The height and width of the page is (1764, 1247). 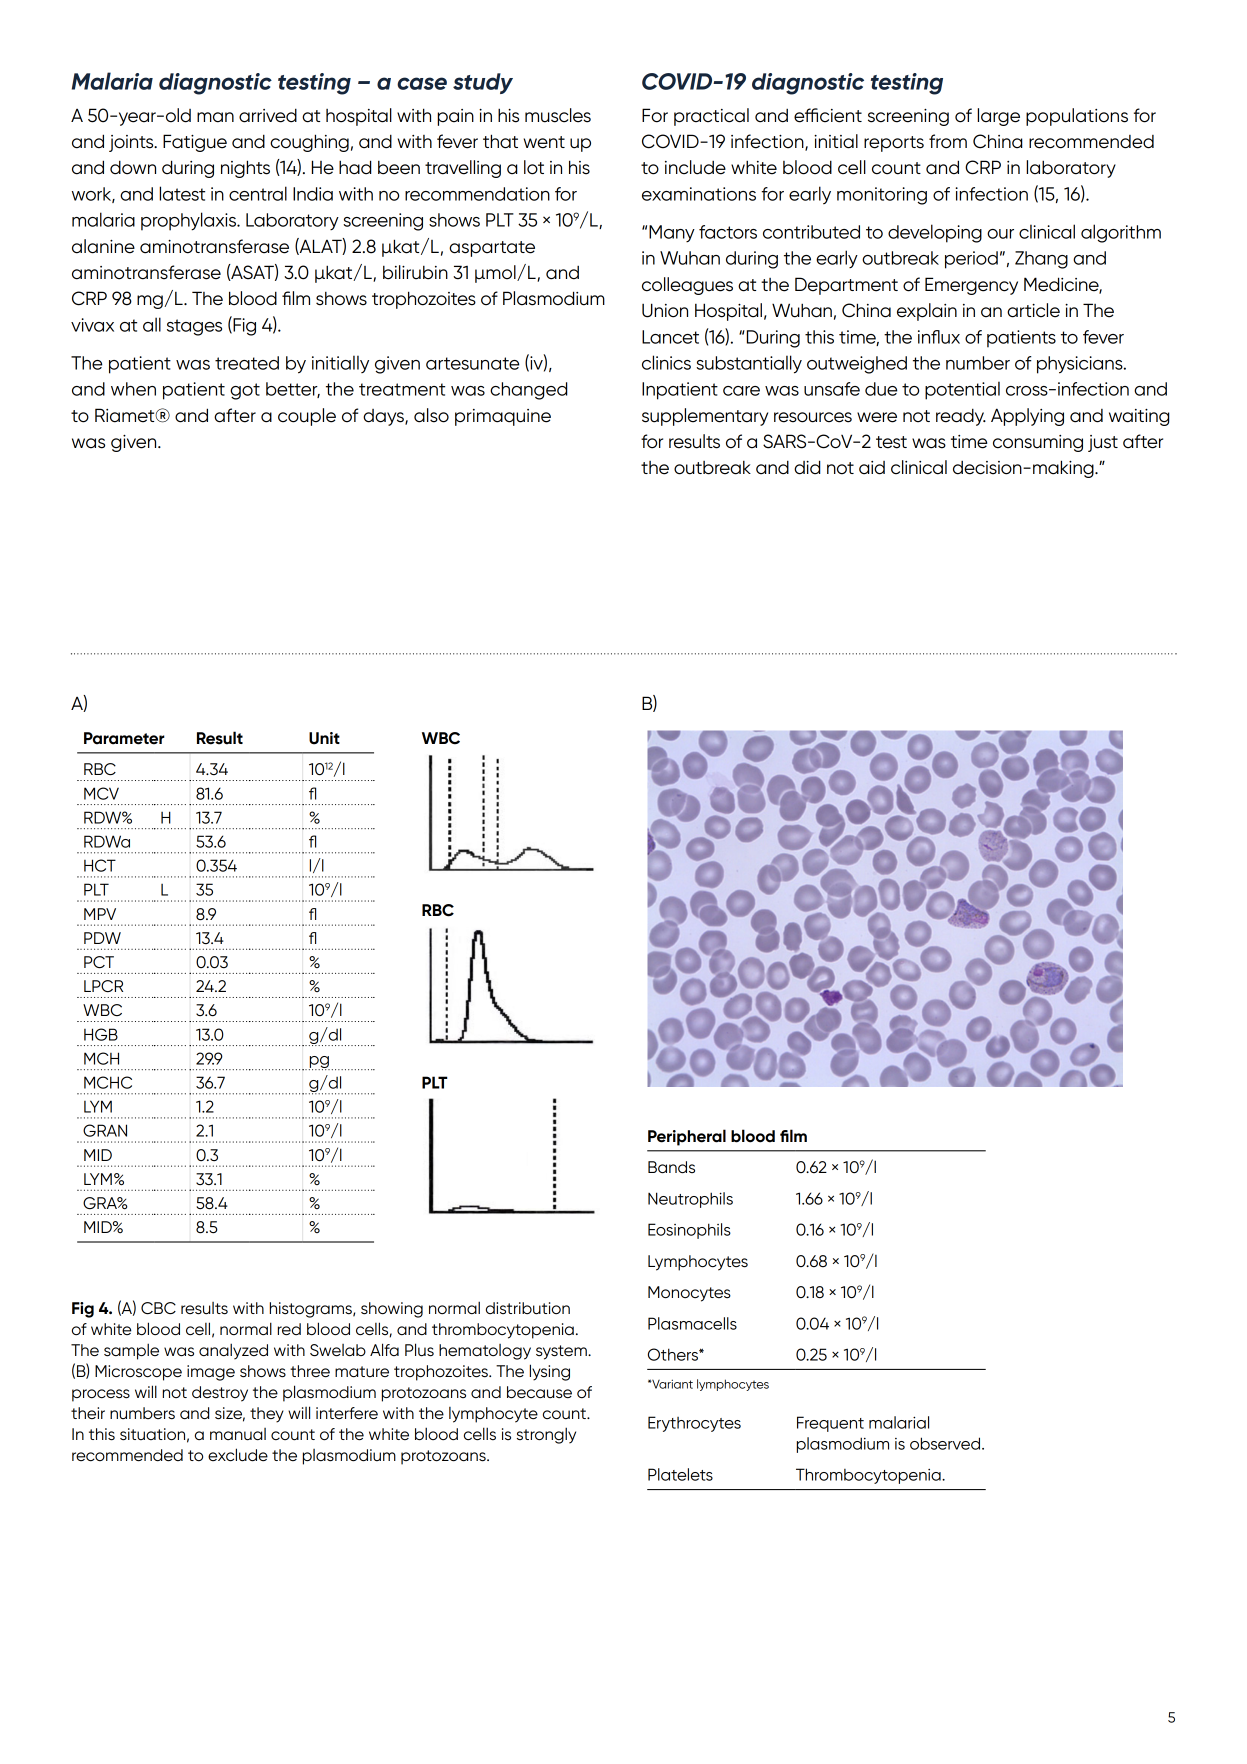 What do you see at coordinates (238, 1434) in the page?
I see `manual` at bounding box center [238, 1434].
